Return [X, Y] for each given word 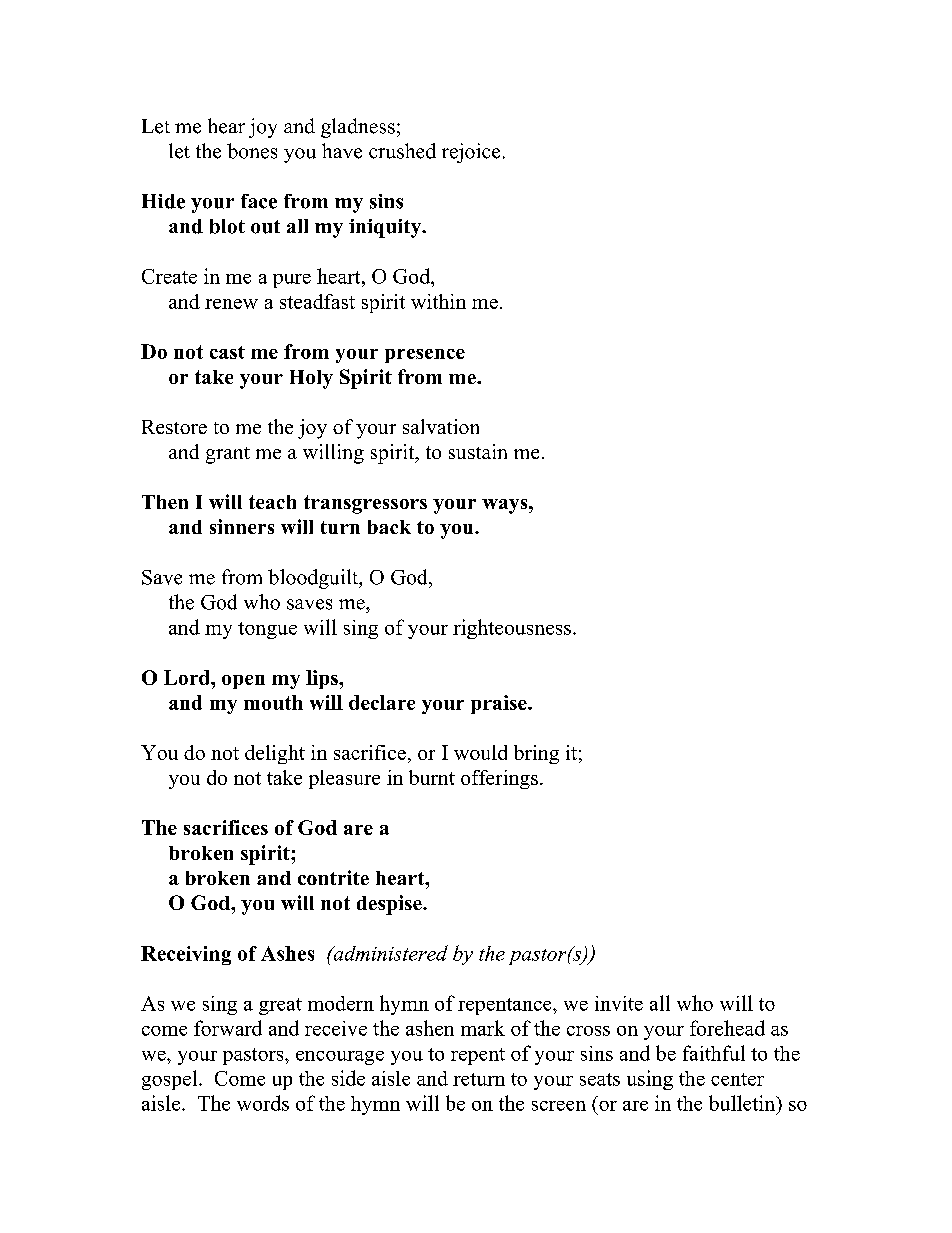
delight [275, 754]
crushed [402, 151]
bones [252, 151]
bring [536, 754]
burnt [432, 777]
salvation [441, 426]
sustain [478, 451]
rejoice [471, 153]
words [263, 1103]
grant [228, 455]
